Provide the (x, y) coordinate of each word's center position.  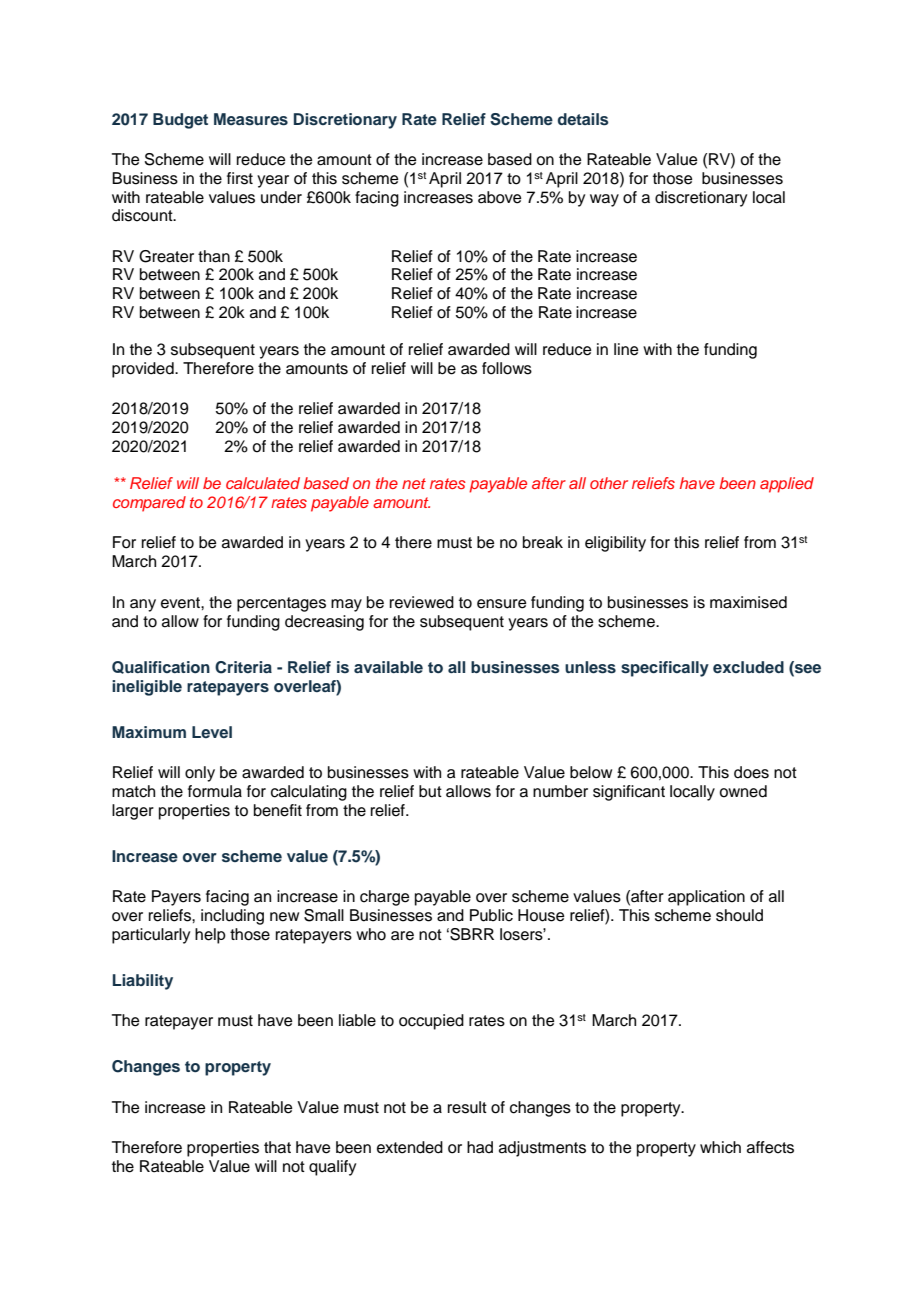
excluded (748, 667)
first (240, 178)
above (500, 197)
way (604, 200)
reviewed (422, 602)
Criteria (243, 667)
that (277, 1147)
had (480, 1147)
